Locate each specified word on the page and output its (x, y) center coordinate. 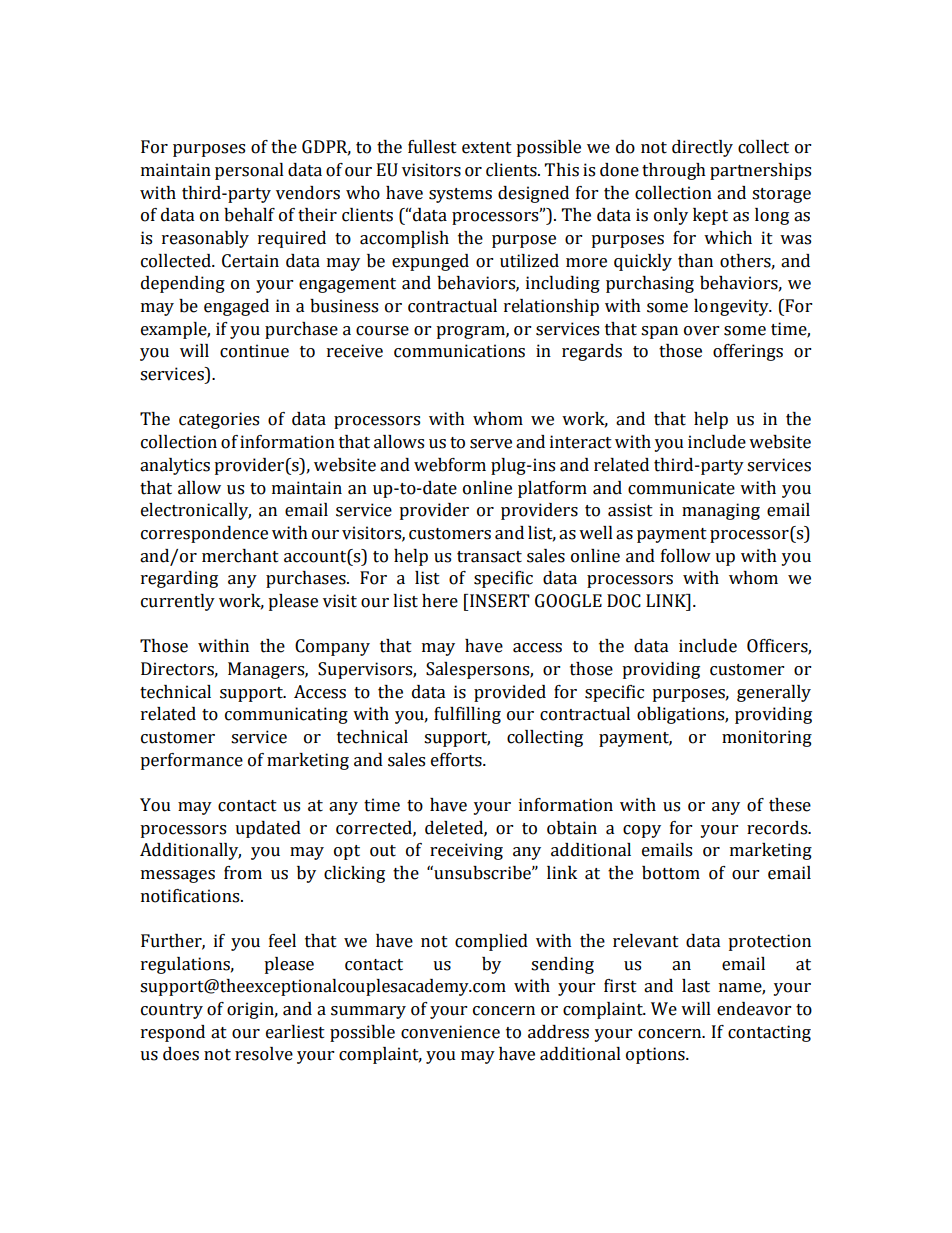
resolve (264, 1054)
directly (702, 148)
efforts (457, 760)
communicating (286, 715)
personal (249, 171)
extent (487, 148)
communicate (681, 488)
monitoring (767, 738)
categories (219, 420)
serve (491, 444)
